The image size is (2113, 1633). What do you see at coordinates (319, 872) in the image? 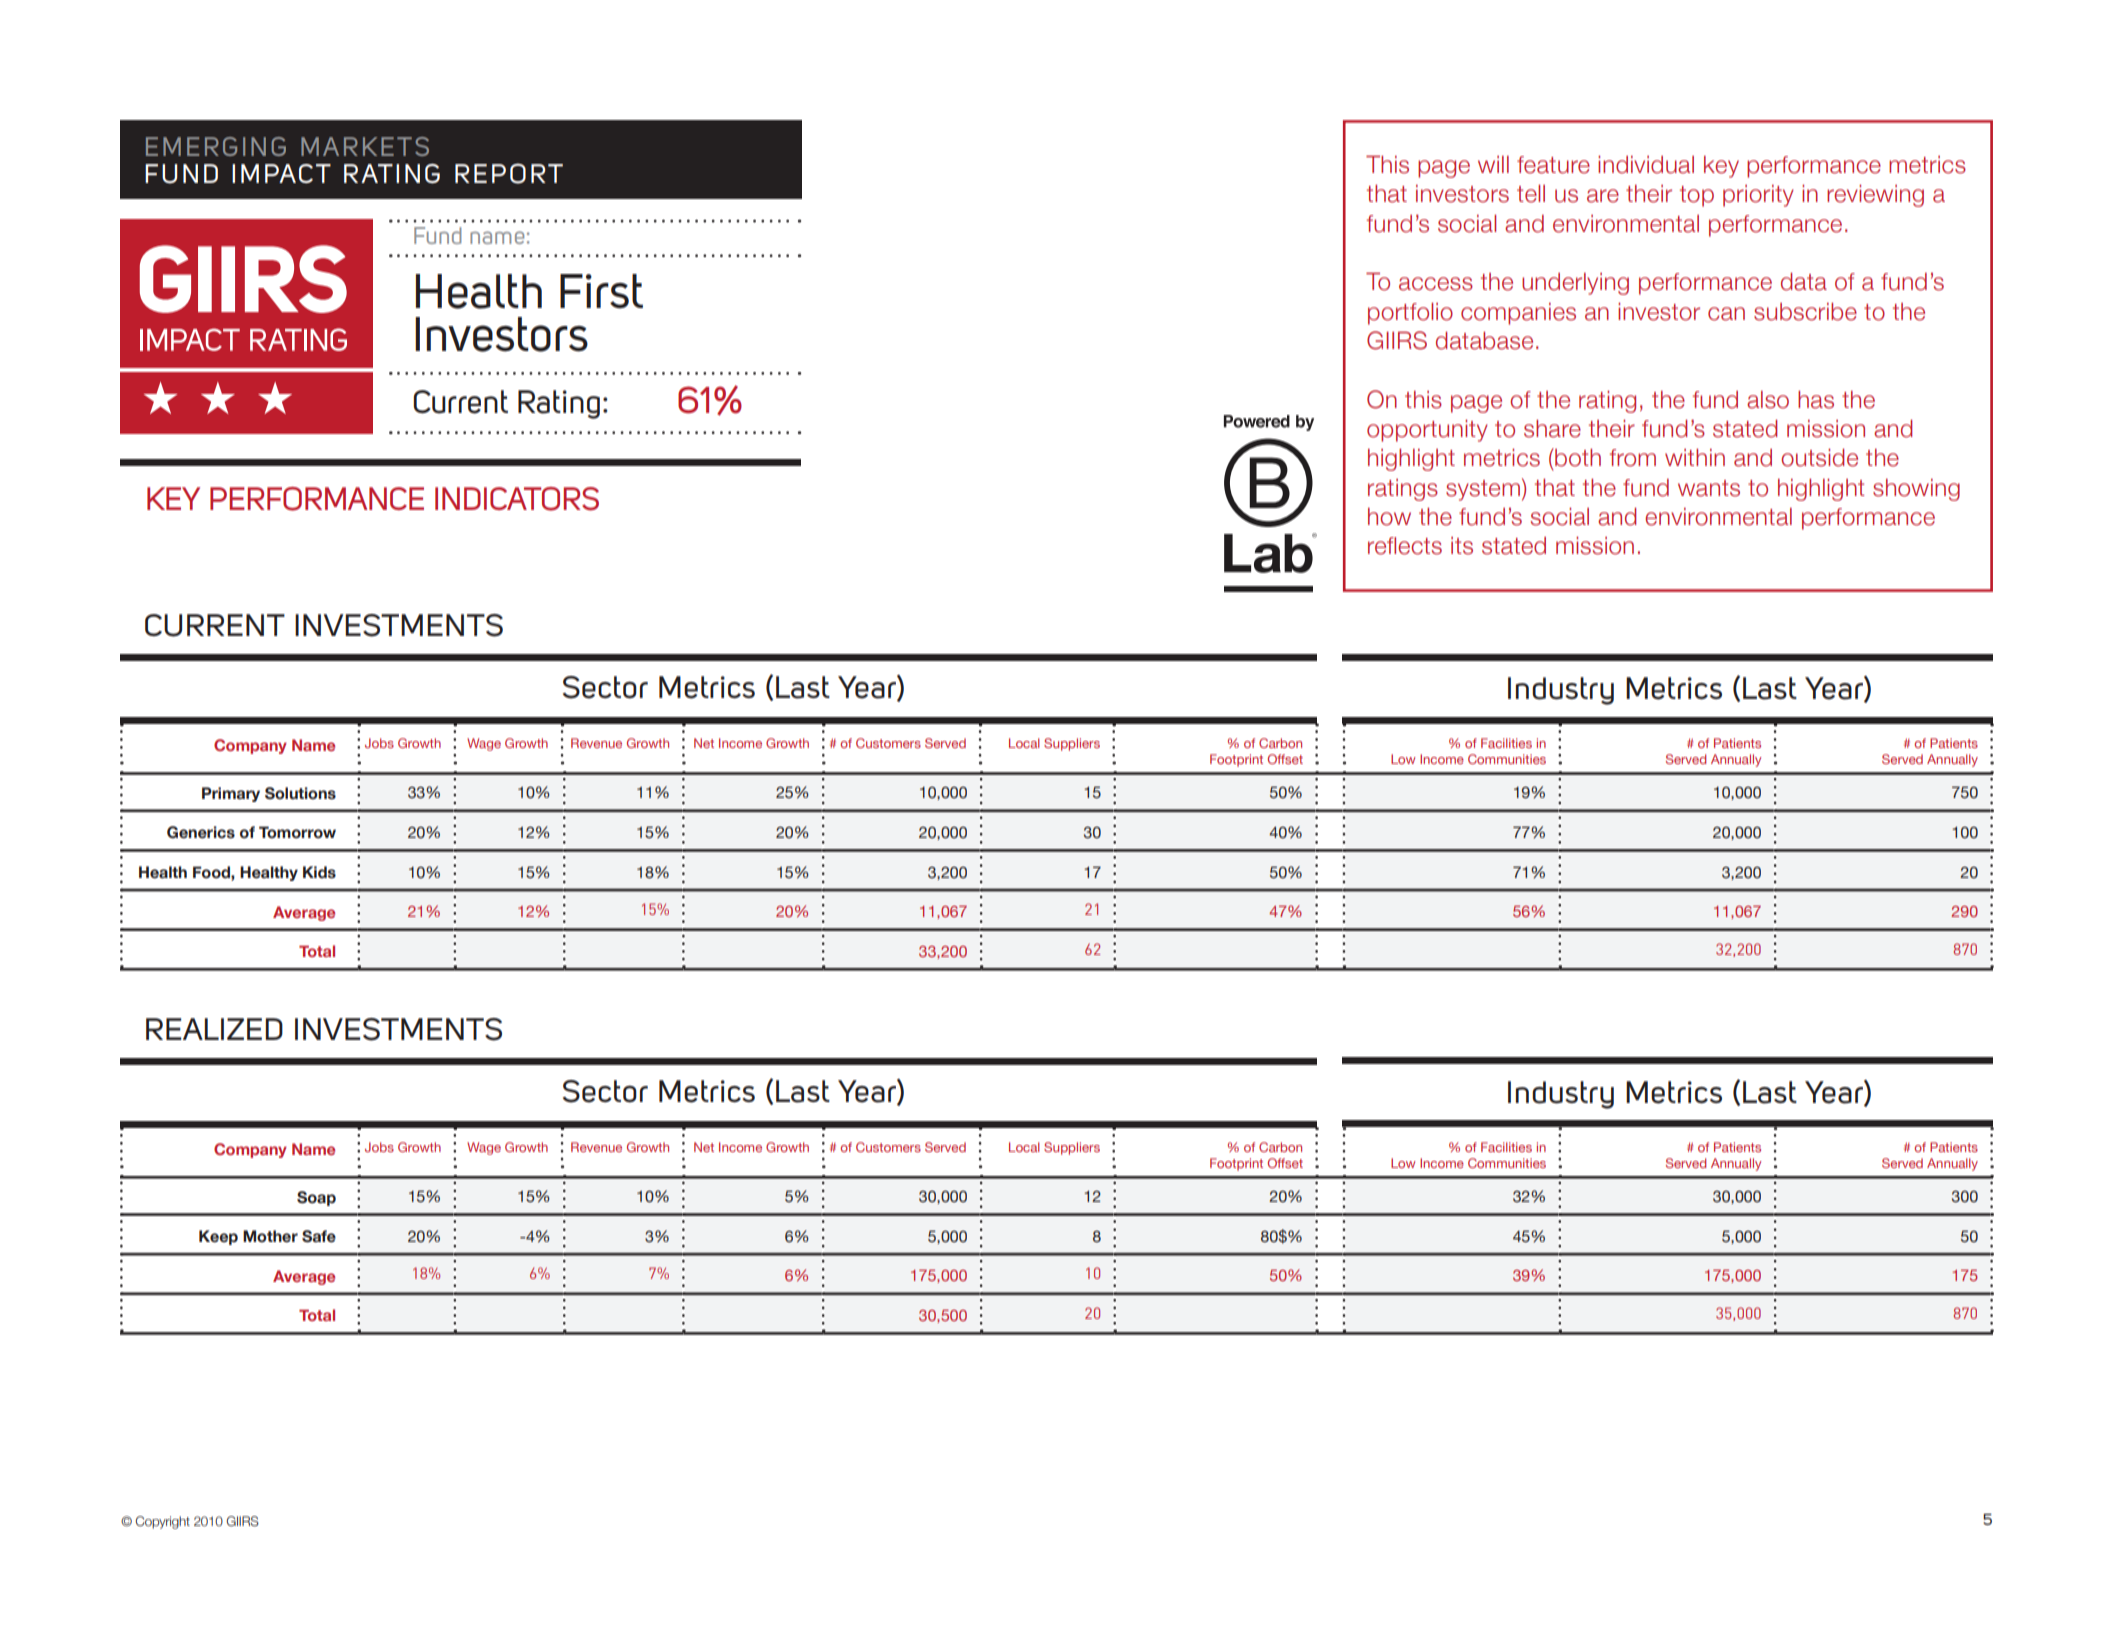
I see `Kids` at bounding box center [319, 872].
